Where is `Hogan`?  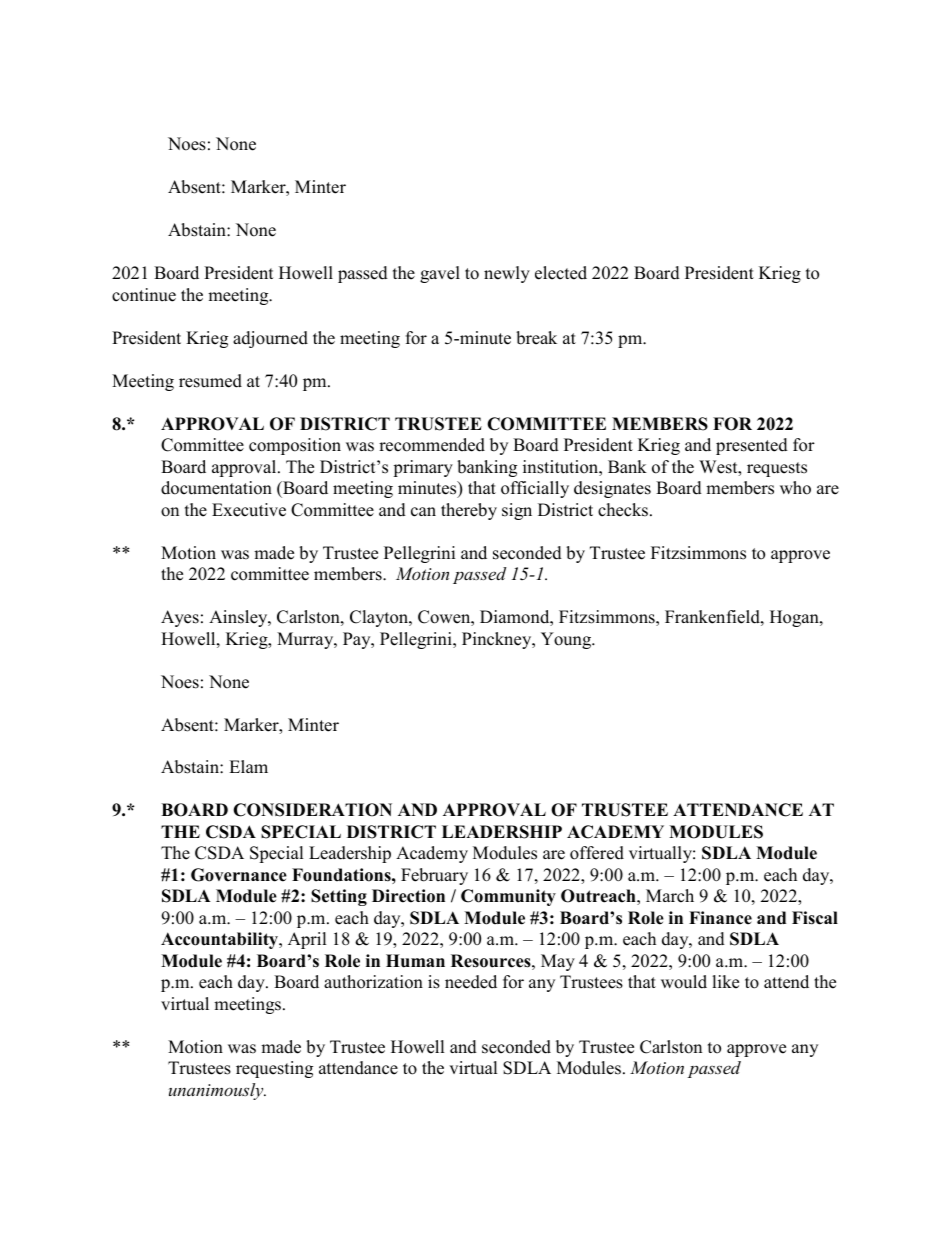
Hogan is located at coordinates (795, 618).
